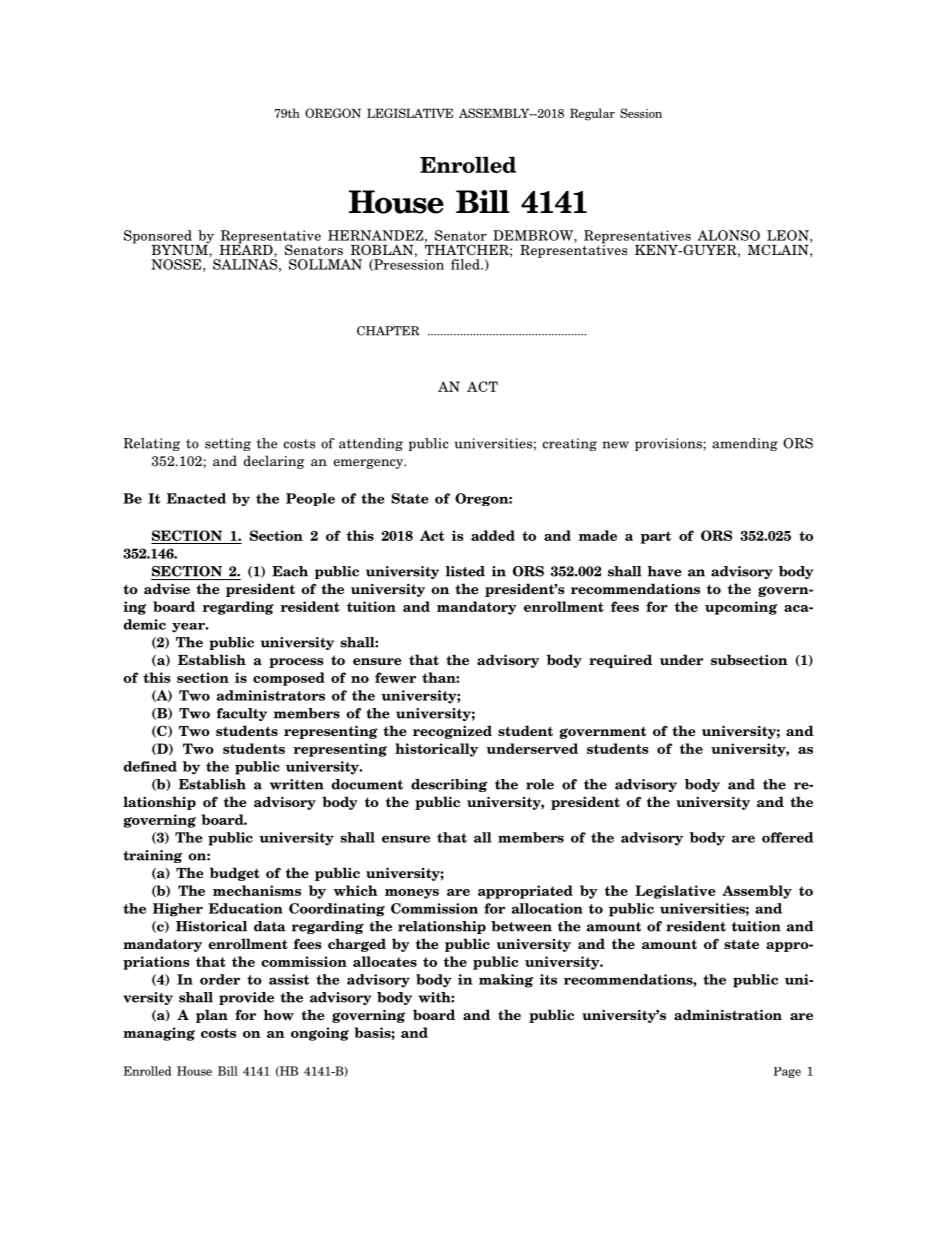 The width and height of the screenshot is (952, 1233). What do you see at coordinates (592, 114) in the screenshot?
I see `Regular` at bounding box center [592, 114].
